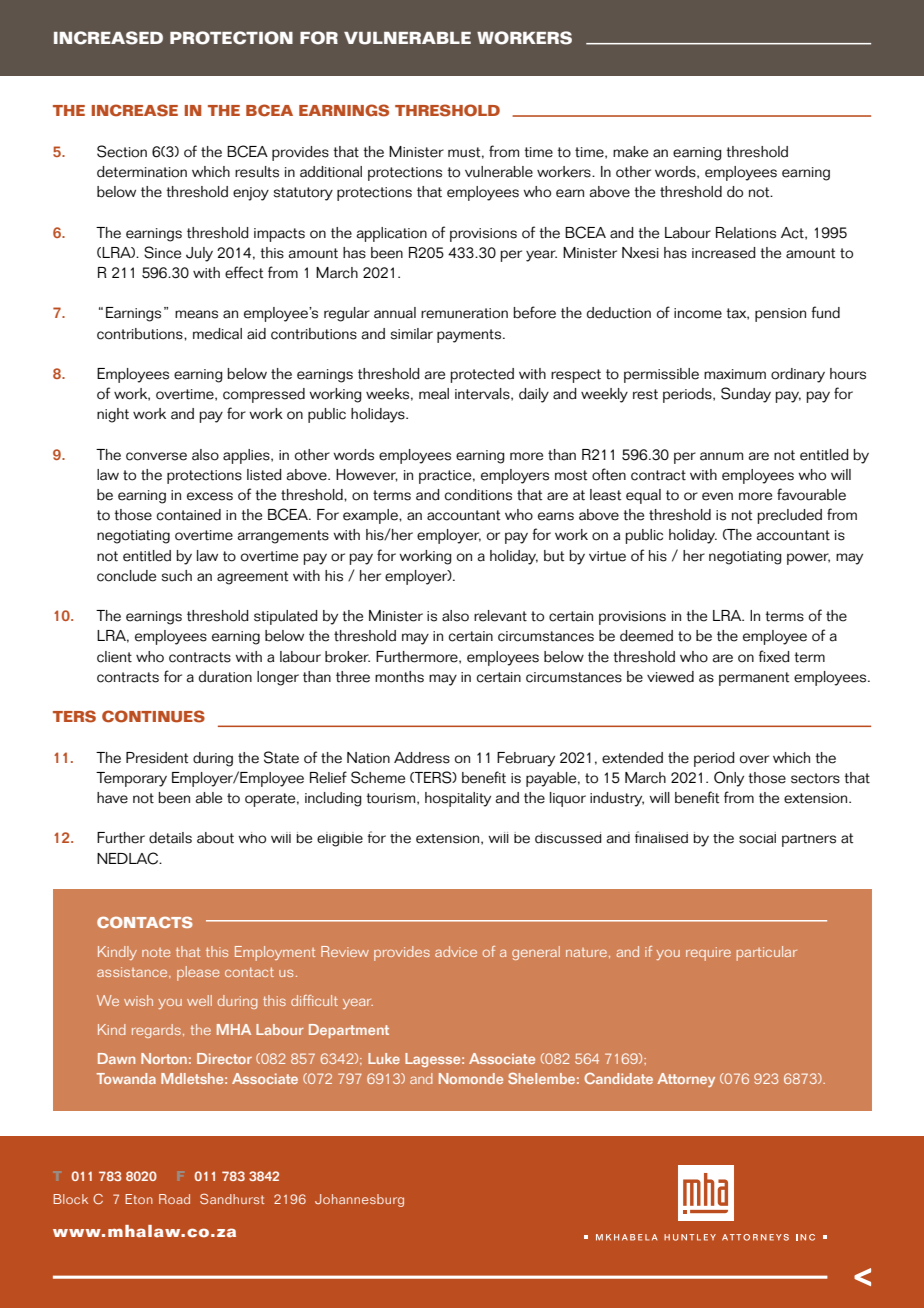  Describe the element at coordinates (399, 677) in the screenshot. I see `months` at that location.
